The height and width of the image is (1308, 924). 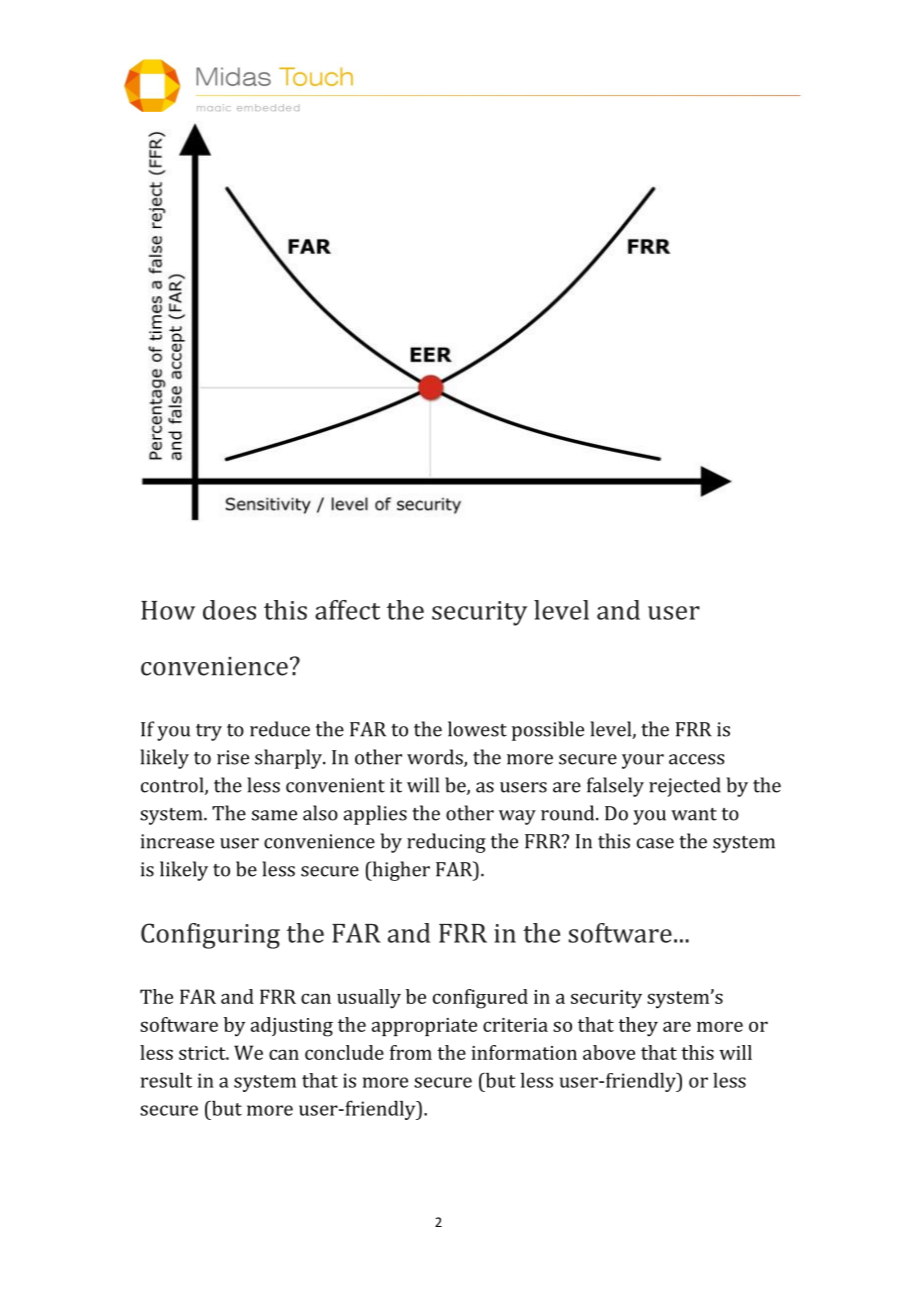 What do you see at coordinates (229, 610) in the image?
I see `does` at bounding box center [229, 610].
